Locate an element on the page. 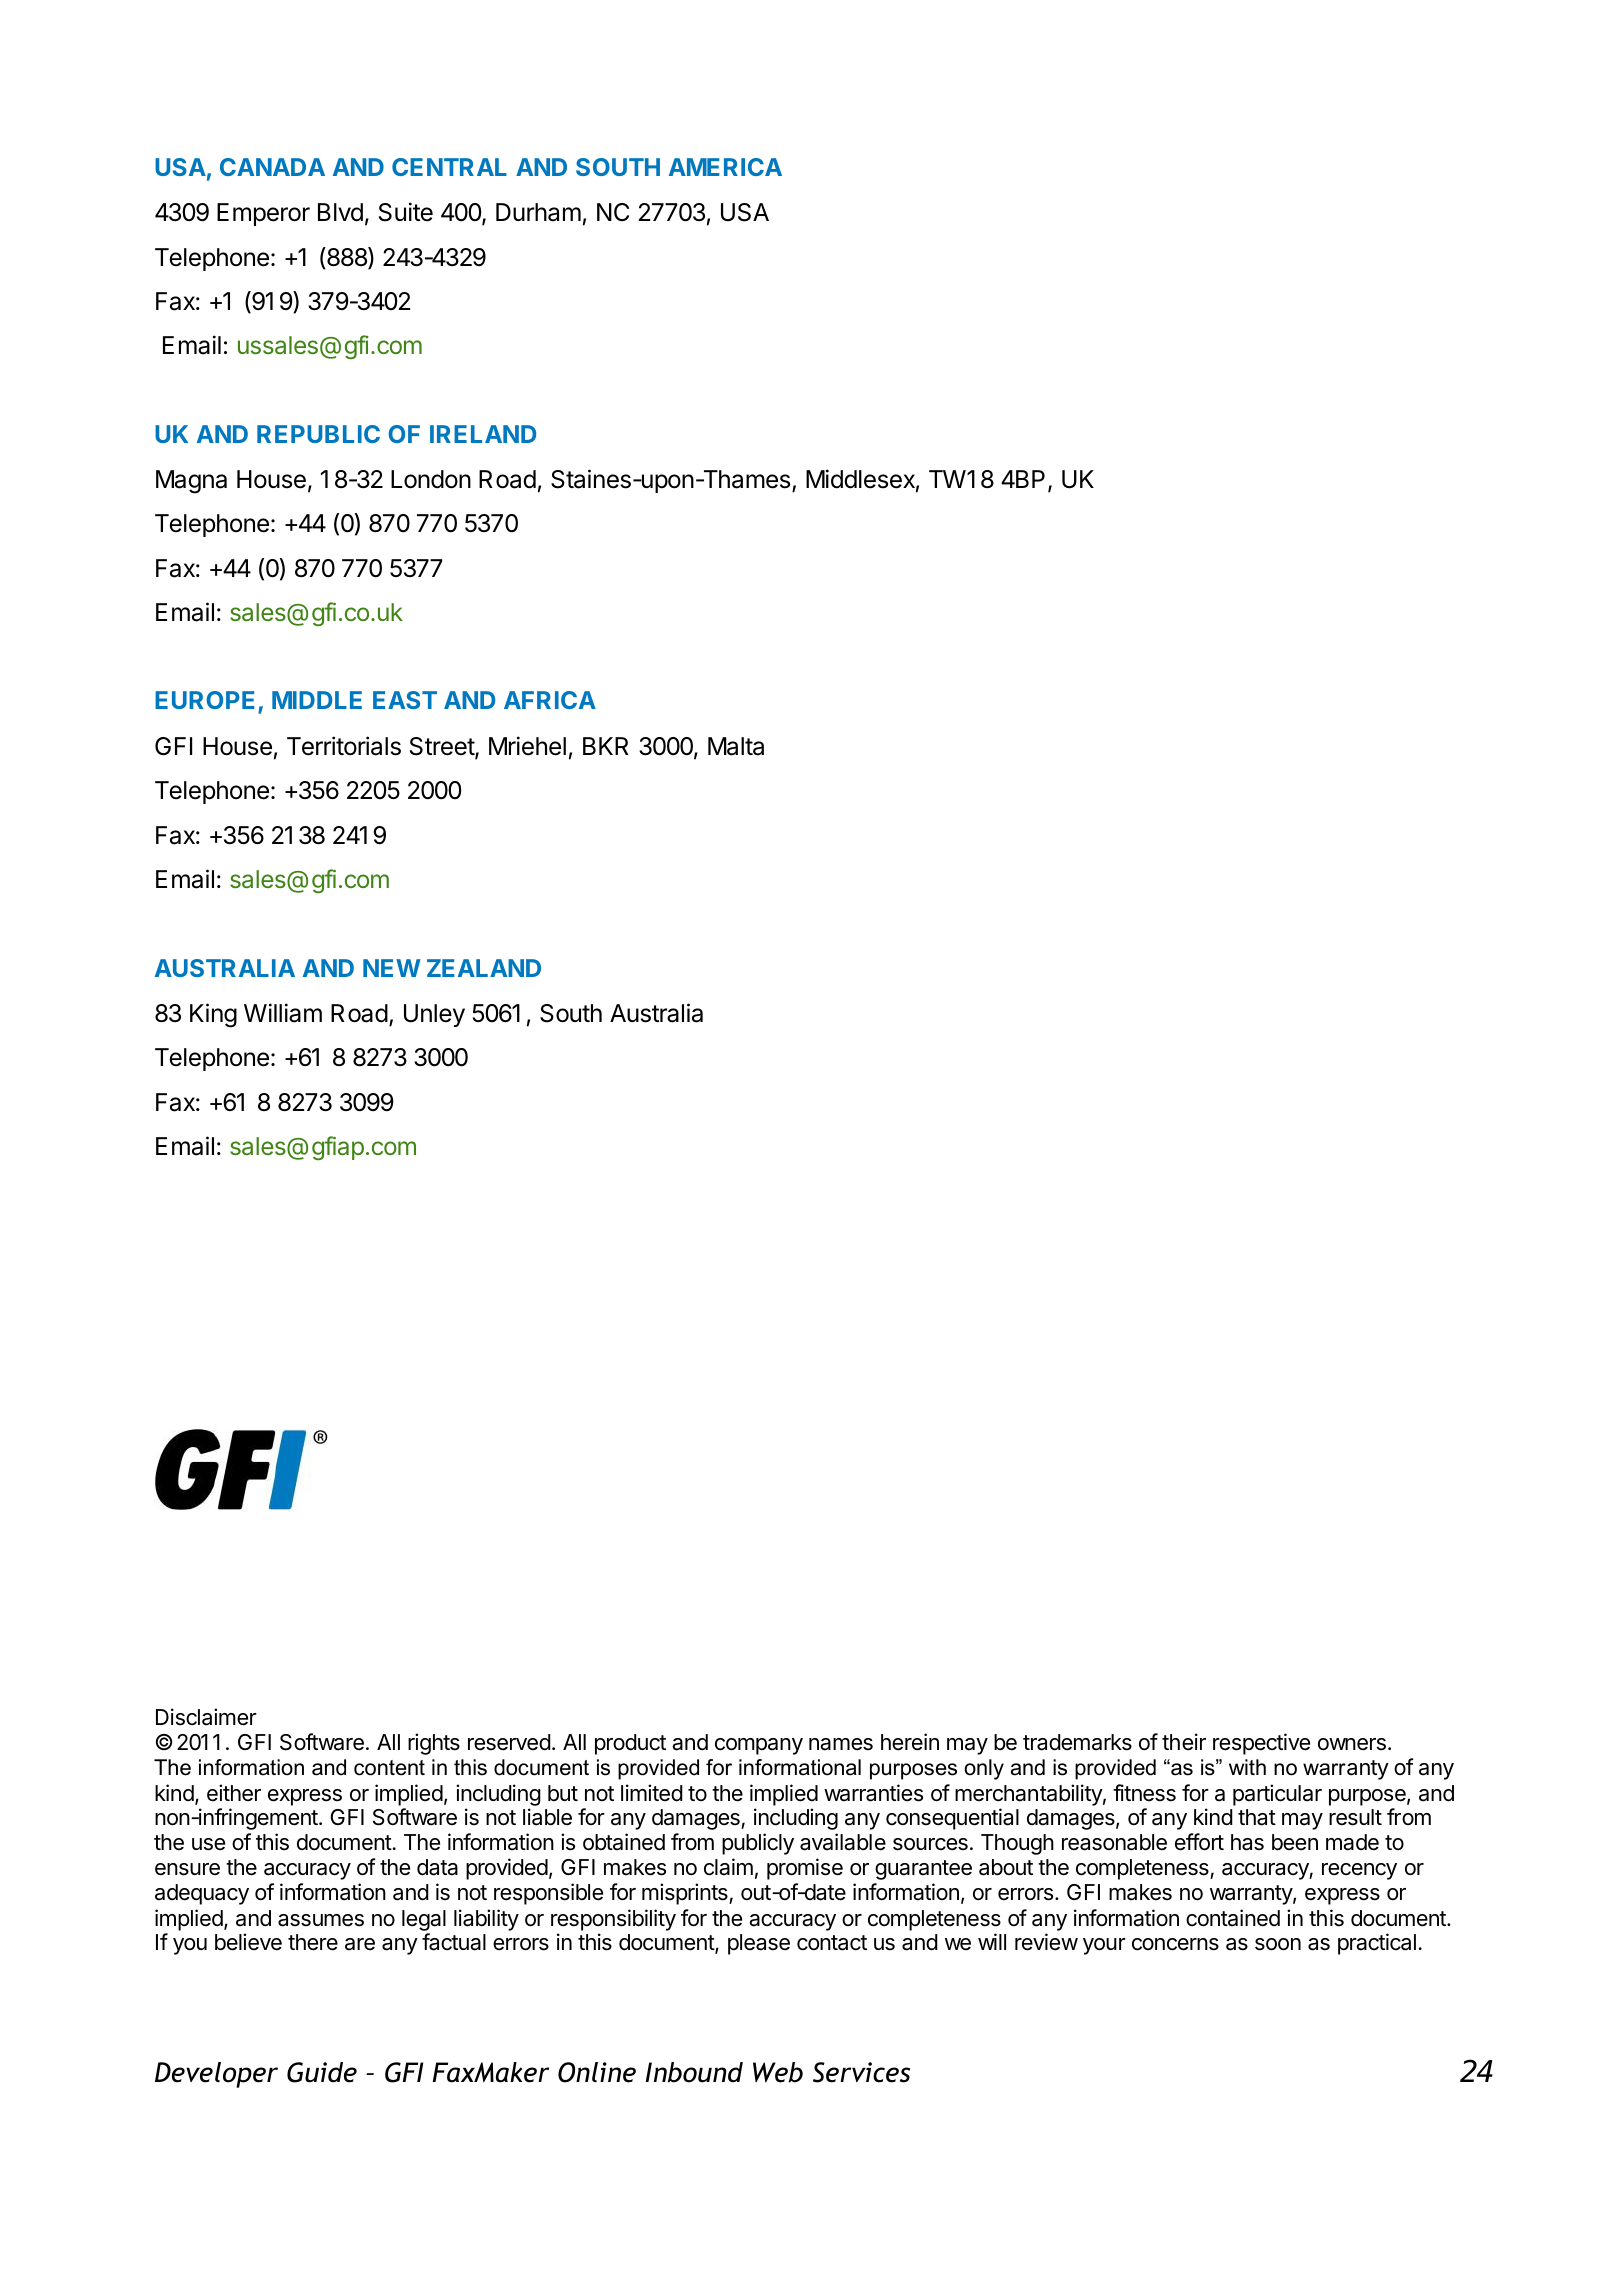  Blvd is located at coordinates (340, 212).
